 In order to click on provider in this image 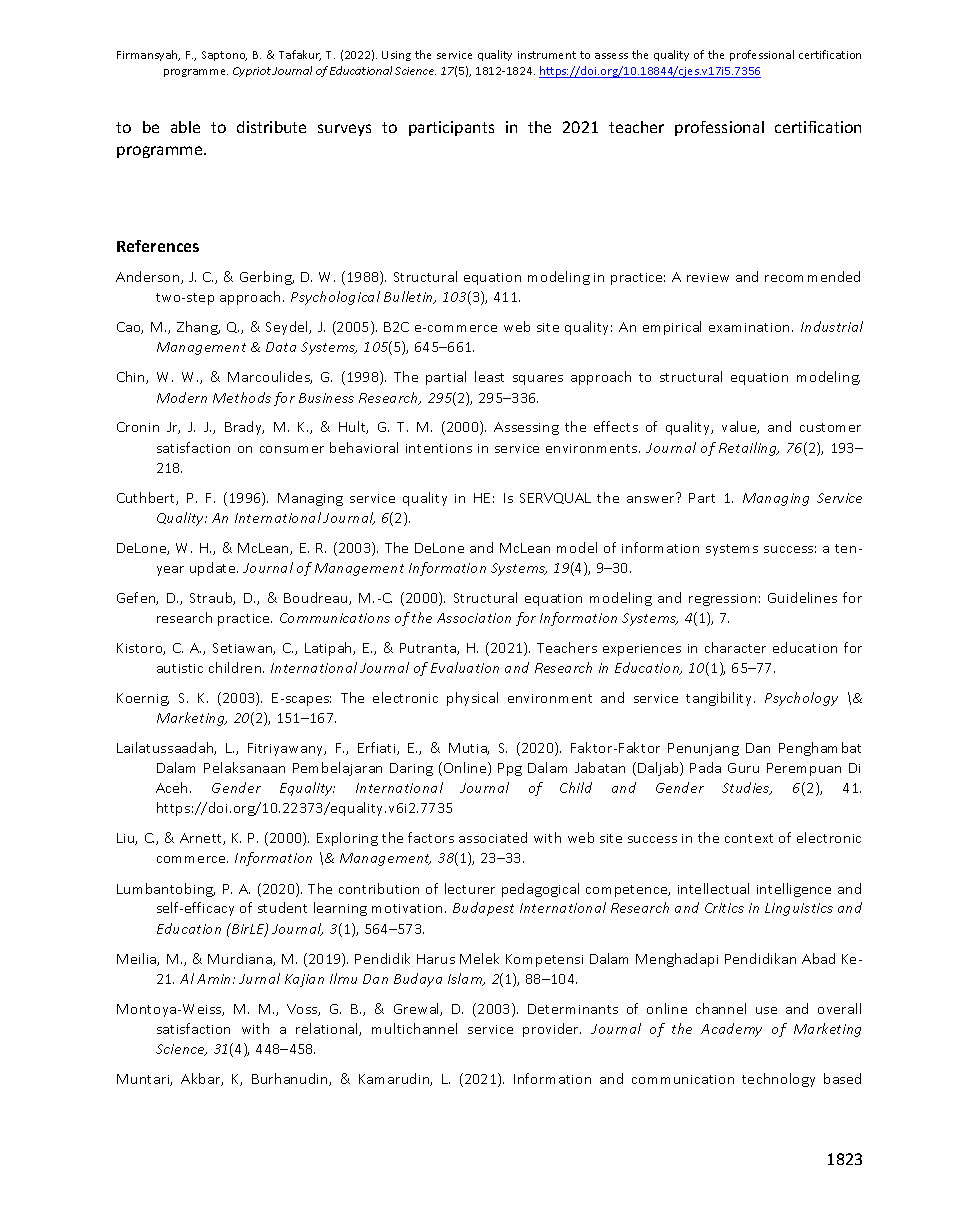, I will do `click(552, 1030)`.
